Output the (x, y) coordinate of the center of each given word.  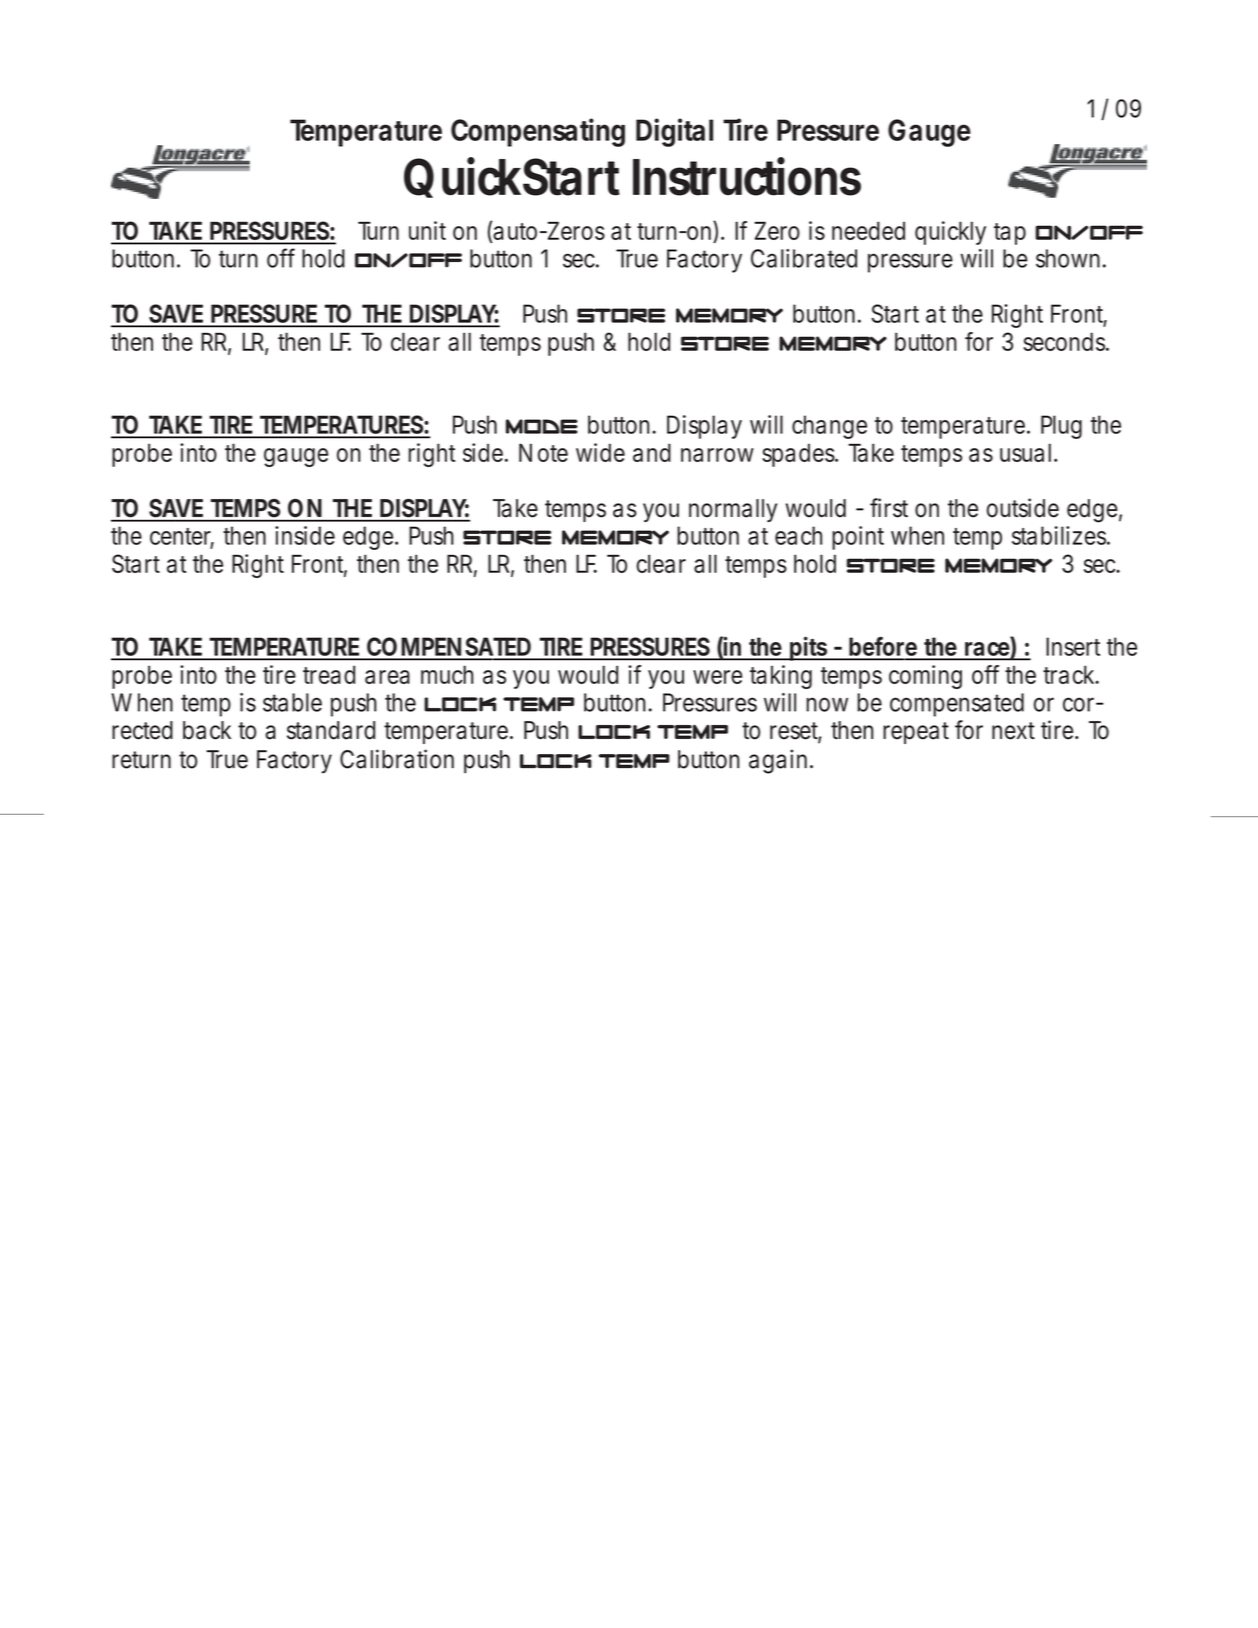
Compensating (538, 132)
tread (329, 674)
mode (542, 426)
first (889, 508)
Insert (1073, 646)
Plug (1061, 427)
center (182, 537)
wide (600, 452)
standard (331, 730)
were (717, 677)
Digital (674, 132)
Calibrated (804, 258)
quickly (950, 233)
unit (427, 230)
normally (733, 510)
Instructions (747, 176)
